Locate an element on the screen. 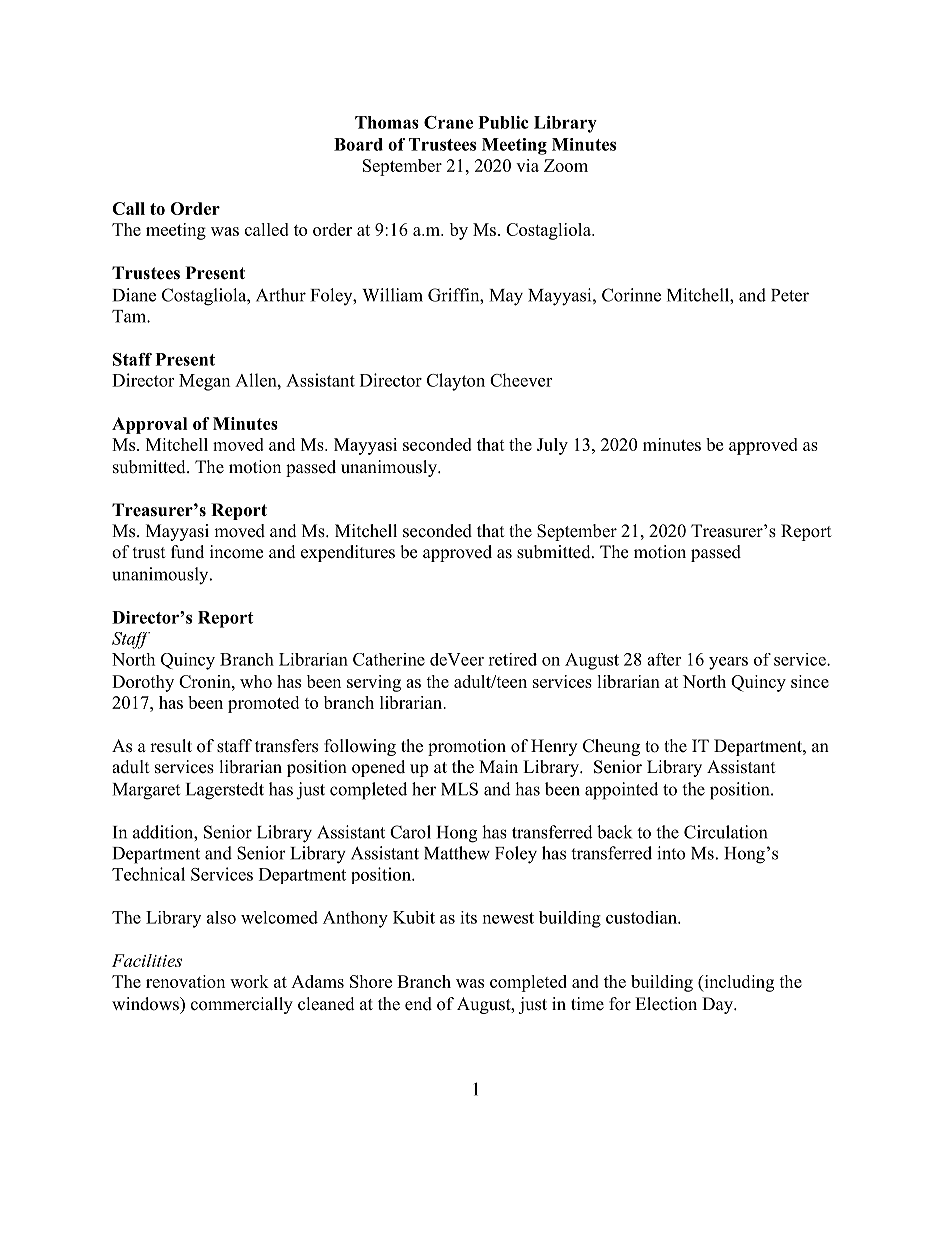 The width and height of the screenshot is (952, 1233). Megan is located at coordinates (204, 382).
